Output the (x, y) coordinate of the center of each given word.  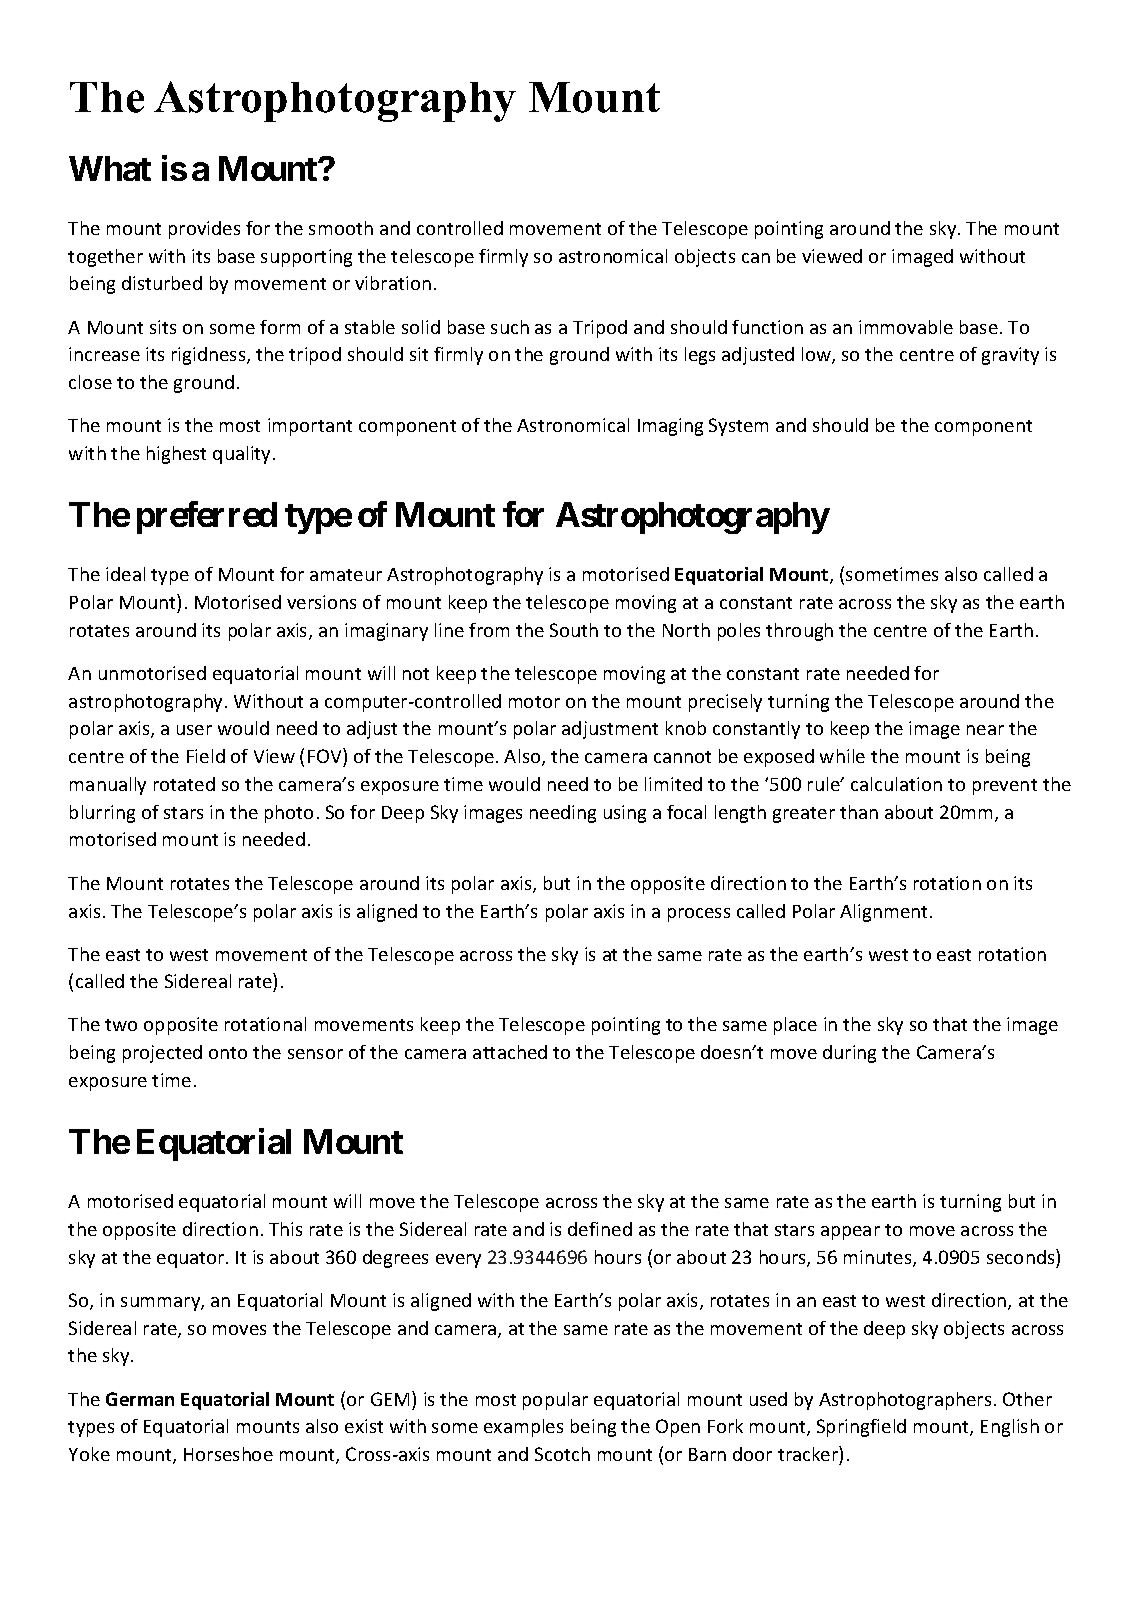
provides (204, 230)
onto (228, 1053)
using (625, 814)
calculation (896, 784)
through (799, 632)
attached (510, 1052)
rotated (184, 784)
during (849, 1054)
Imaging (670, 427)
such (510, 327)
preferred (207, 517)
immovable (906, 327)
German (140, 1399)
